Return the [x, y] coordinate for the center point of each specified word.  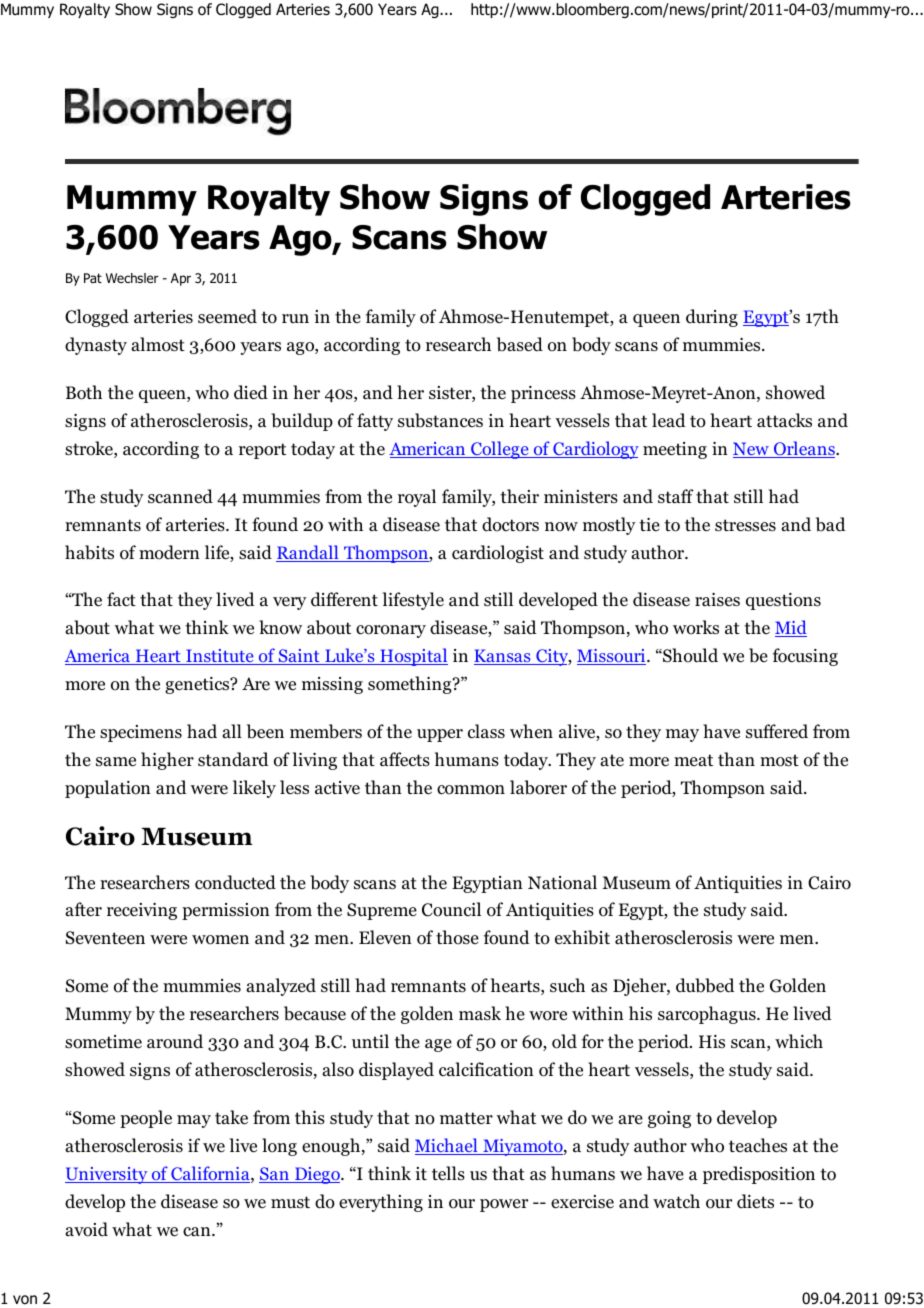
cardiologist [498, 554]
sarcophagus [708, 1015]
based [520, 344]
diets [755, 1201]
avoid [86, 1229]
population [108, 789]
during [712, 318]
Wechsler [132, 278]
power [504, 1205]
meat [693, 760]
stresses [745, 525]
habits [89, 552]
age [438, 1045]
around [175, 1041]
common [471, 790]
